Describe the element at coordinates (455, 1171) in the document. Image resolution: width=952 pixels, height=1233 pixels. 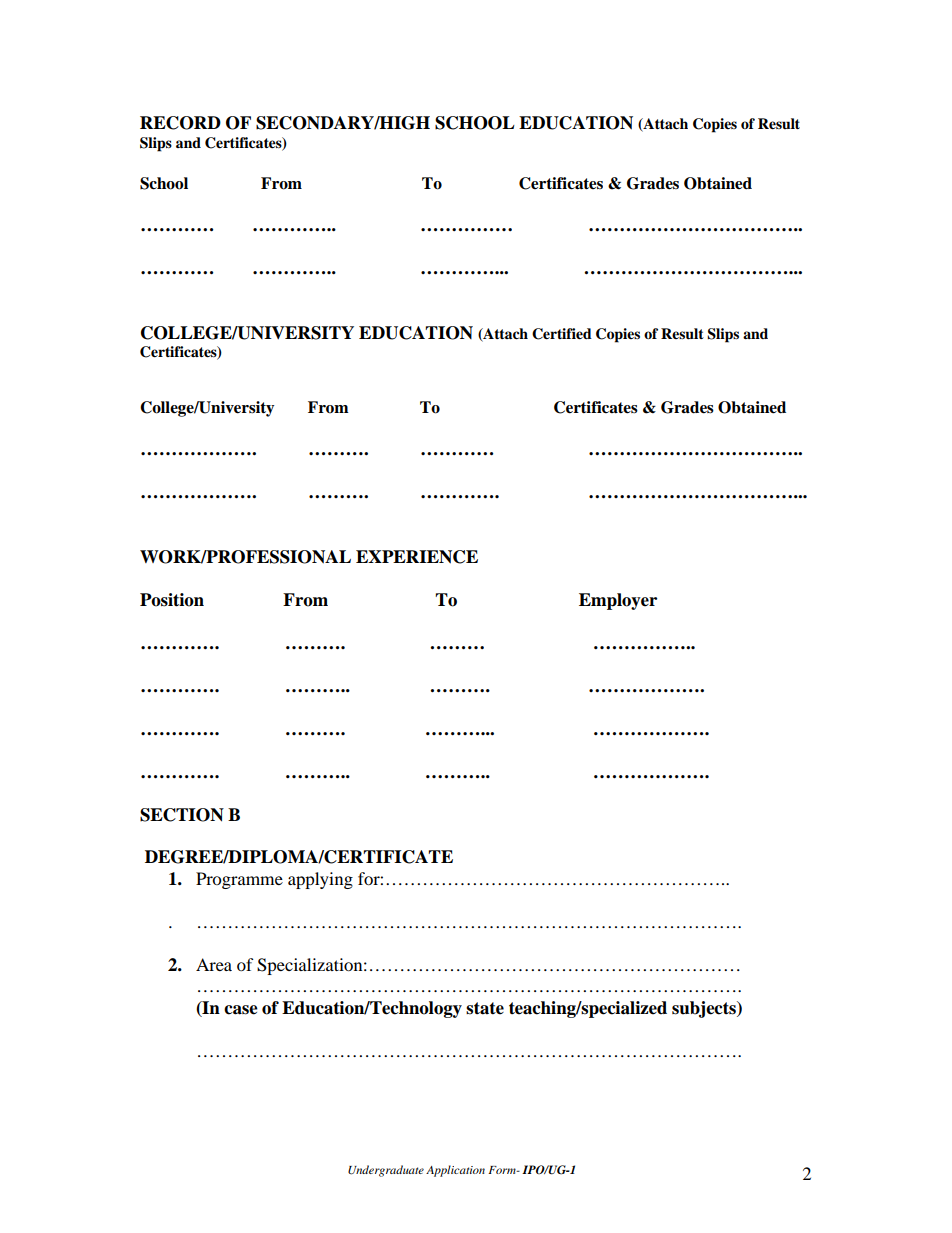
I see `Application` at that location.
